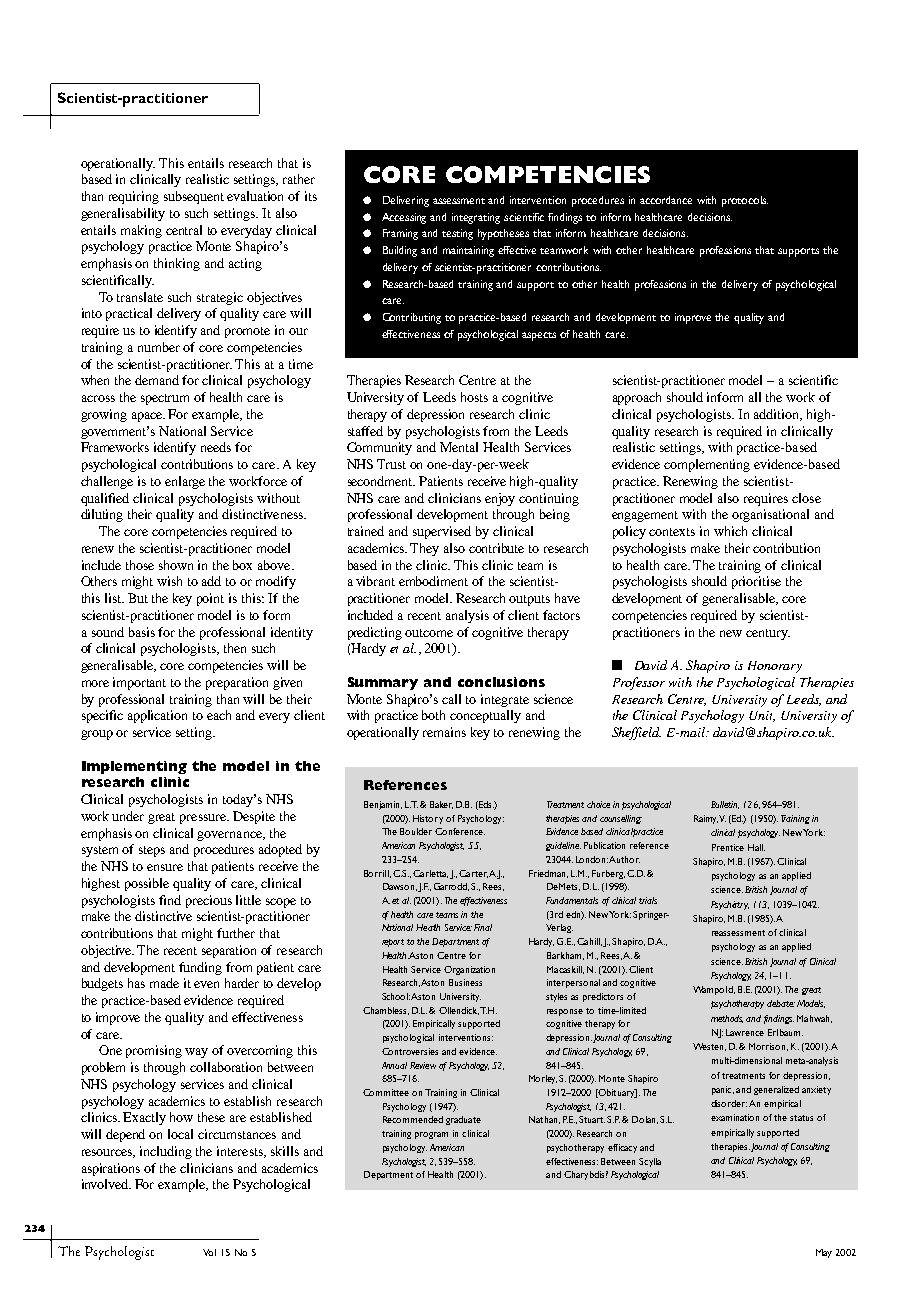 This screenshot has height=1308, width=924. I want to click on including, so click(166, 1152).
